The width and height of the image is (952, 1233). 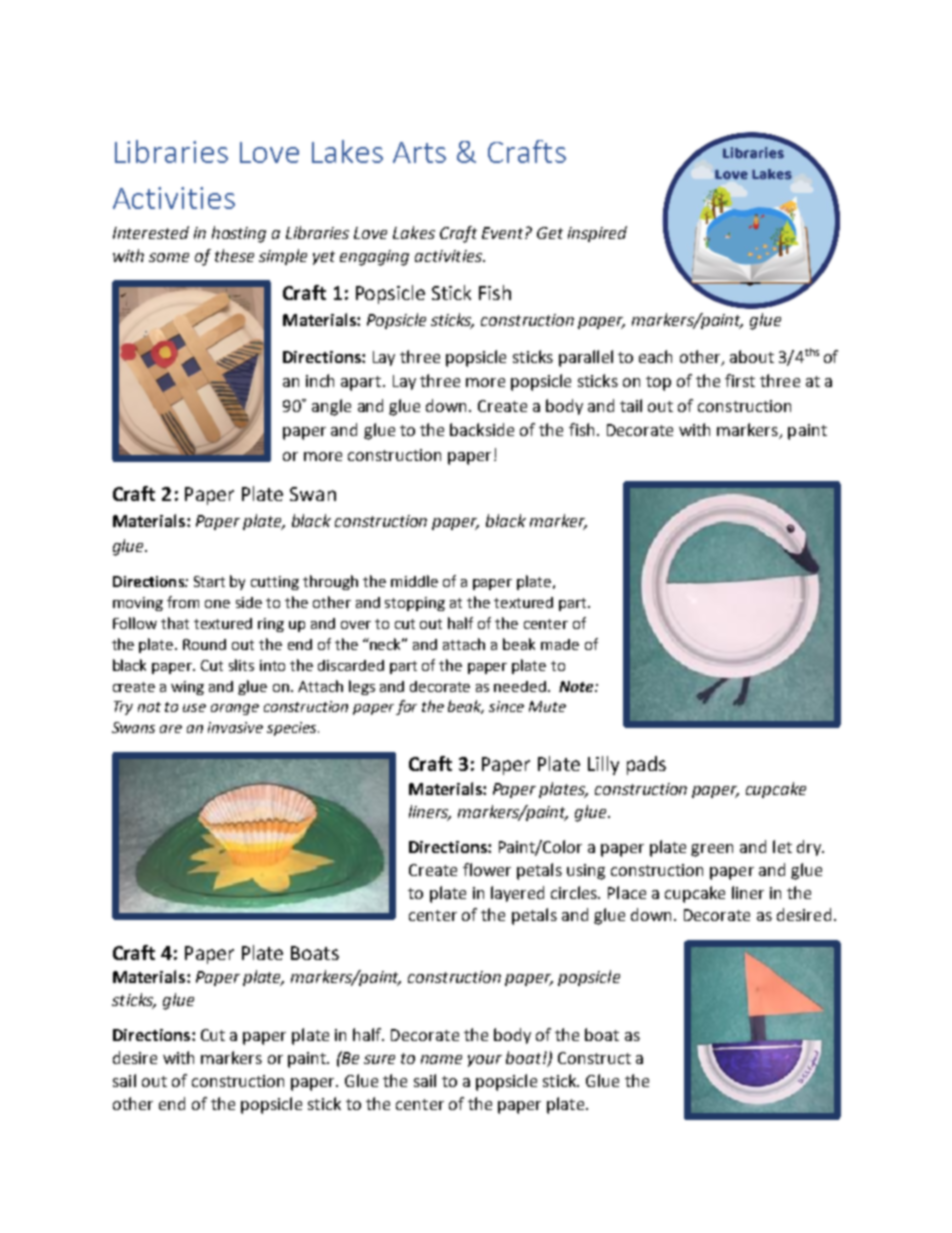 I want to click on Arts, so click(x=419, y=152).
